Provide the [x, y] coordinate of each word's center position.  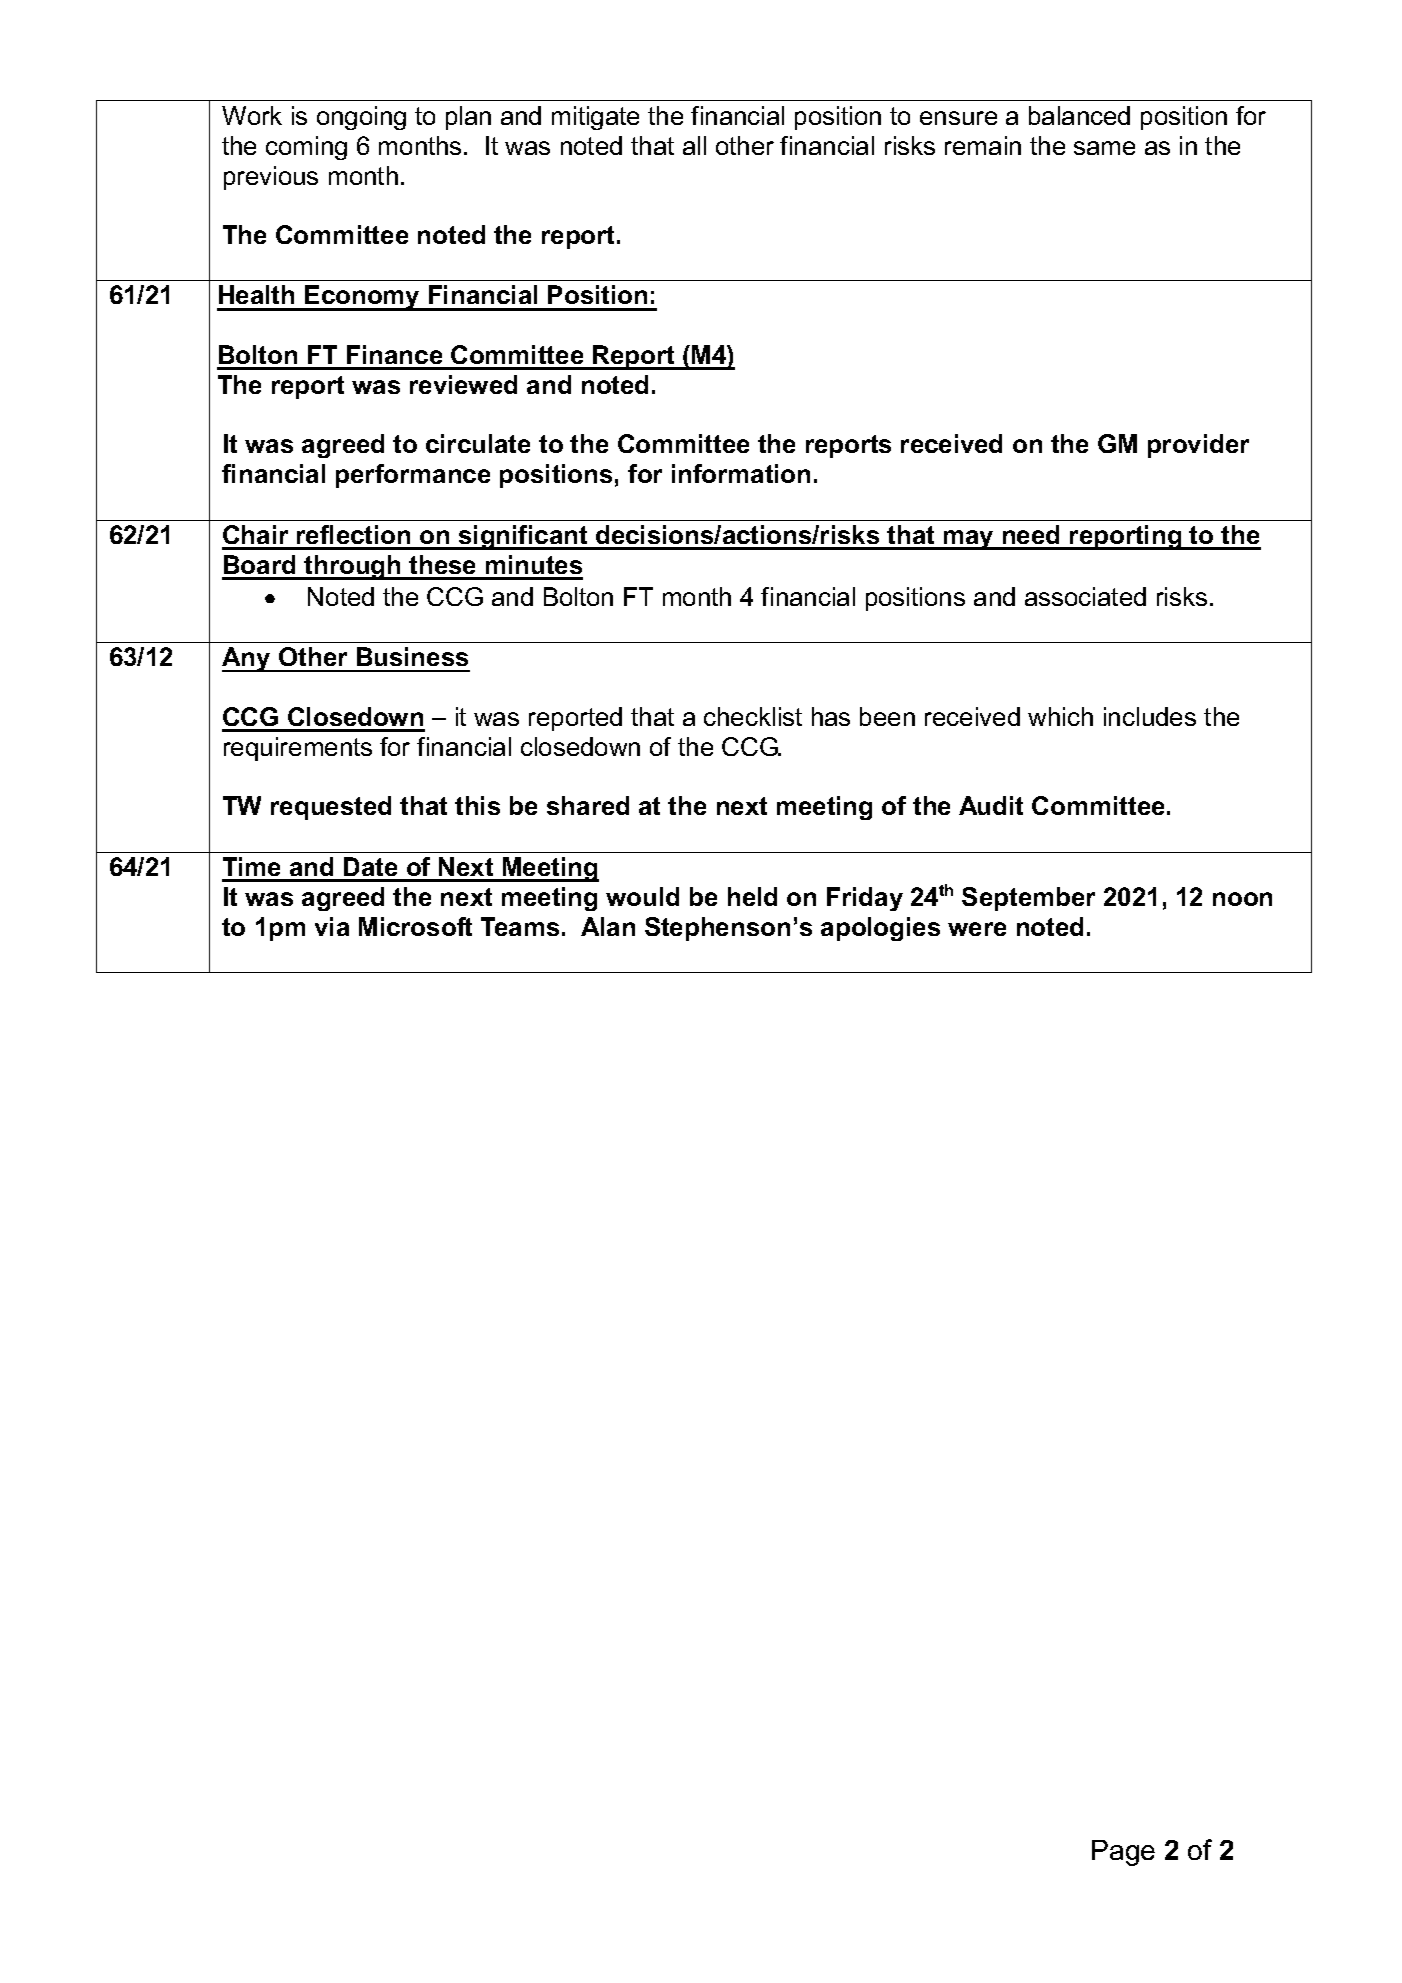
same [1104, 148]
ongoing [361, 118]
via [332, 926]
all [694, 145]
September [1028, 899]
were [977, 929]
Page [1123, 1853]
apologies [880, 929]
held [752, 896]
